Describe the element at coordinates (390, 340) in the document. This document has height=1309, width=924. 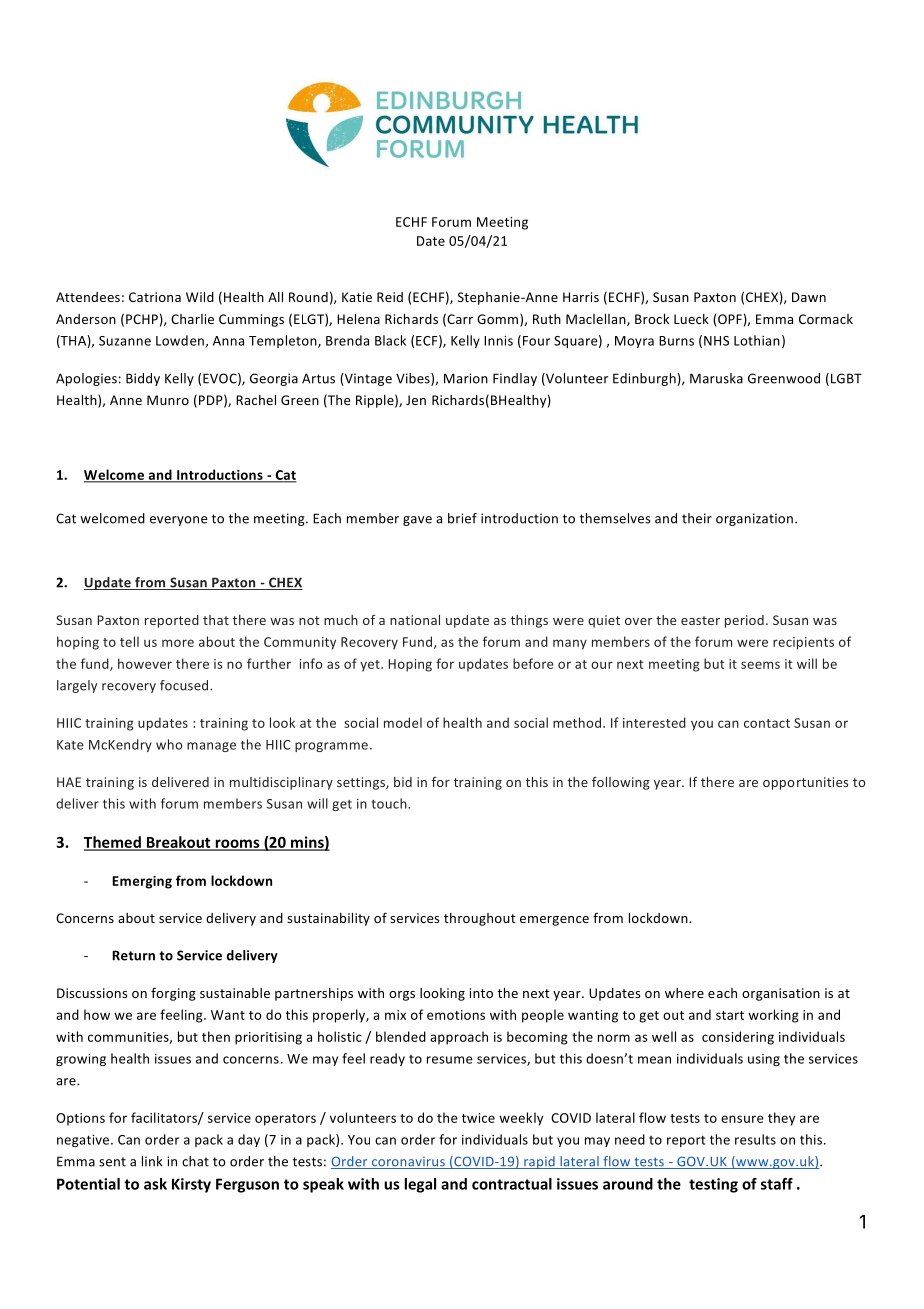
I see `Black` at that location.
